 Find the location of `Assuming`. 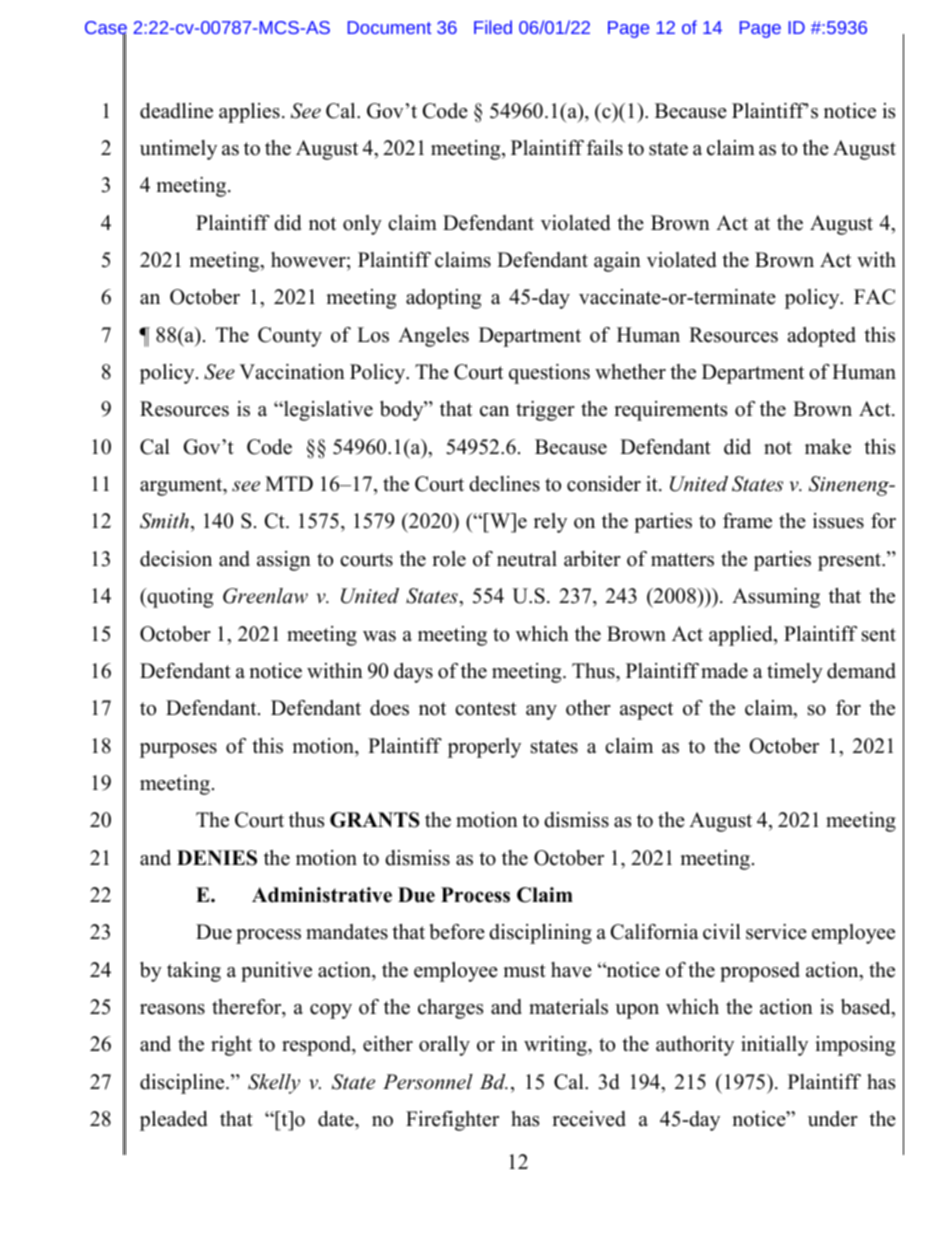

Assuming is located at coordinates (776, 598).
